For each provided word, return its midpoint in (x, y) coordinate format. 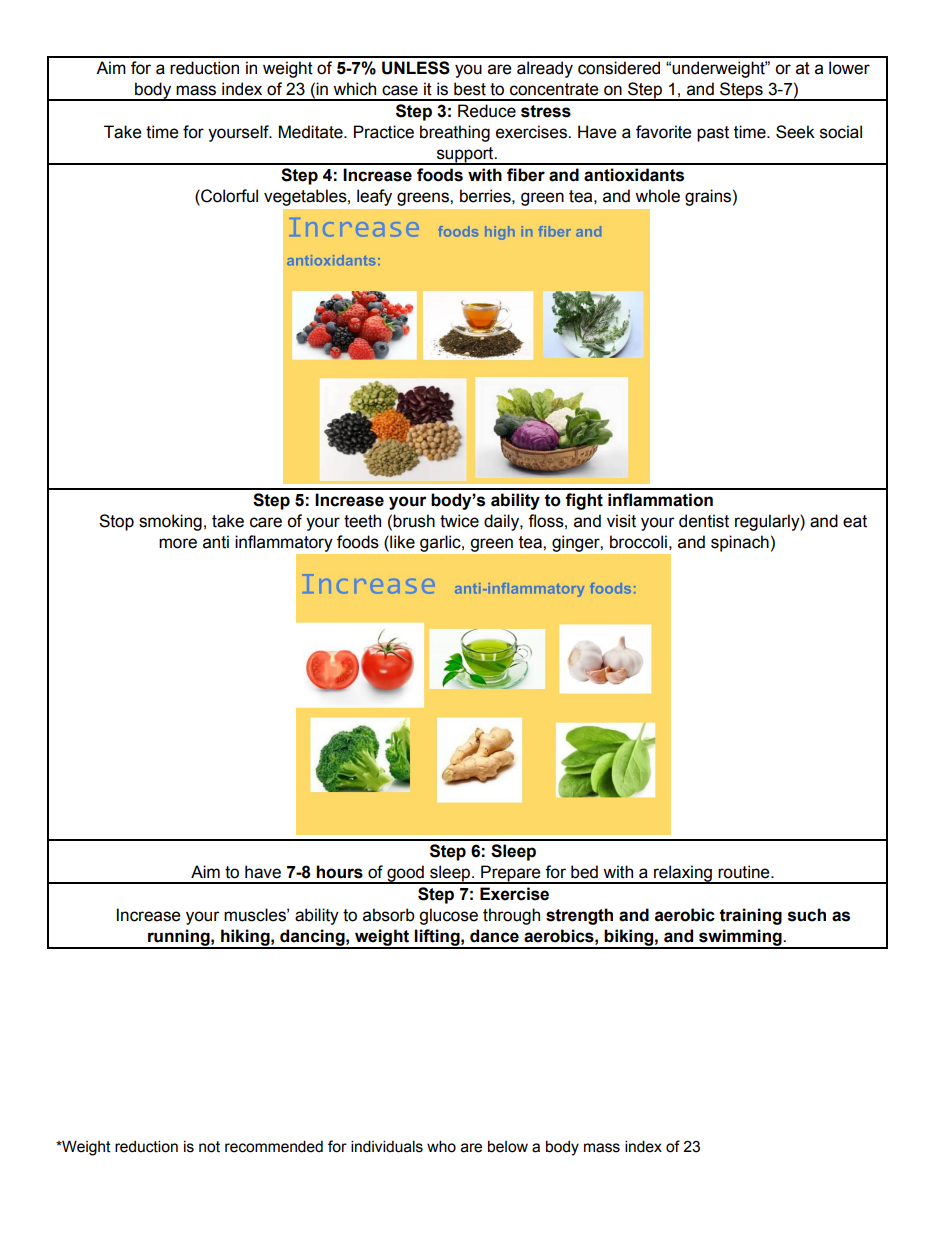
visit (621, 521)
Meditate (312, 132)
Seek (795, 132)
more (178, 543)
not (209, 1147)
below (508, 1146)
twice (459, 521)
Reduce (487, 111)
